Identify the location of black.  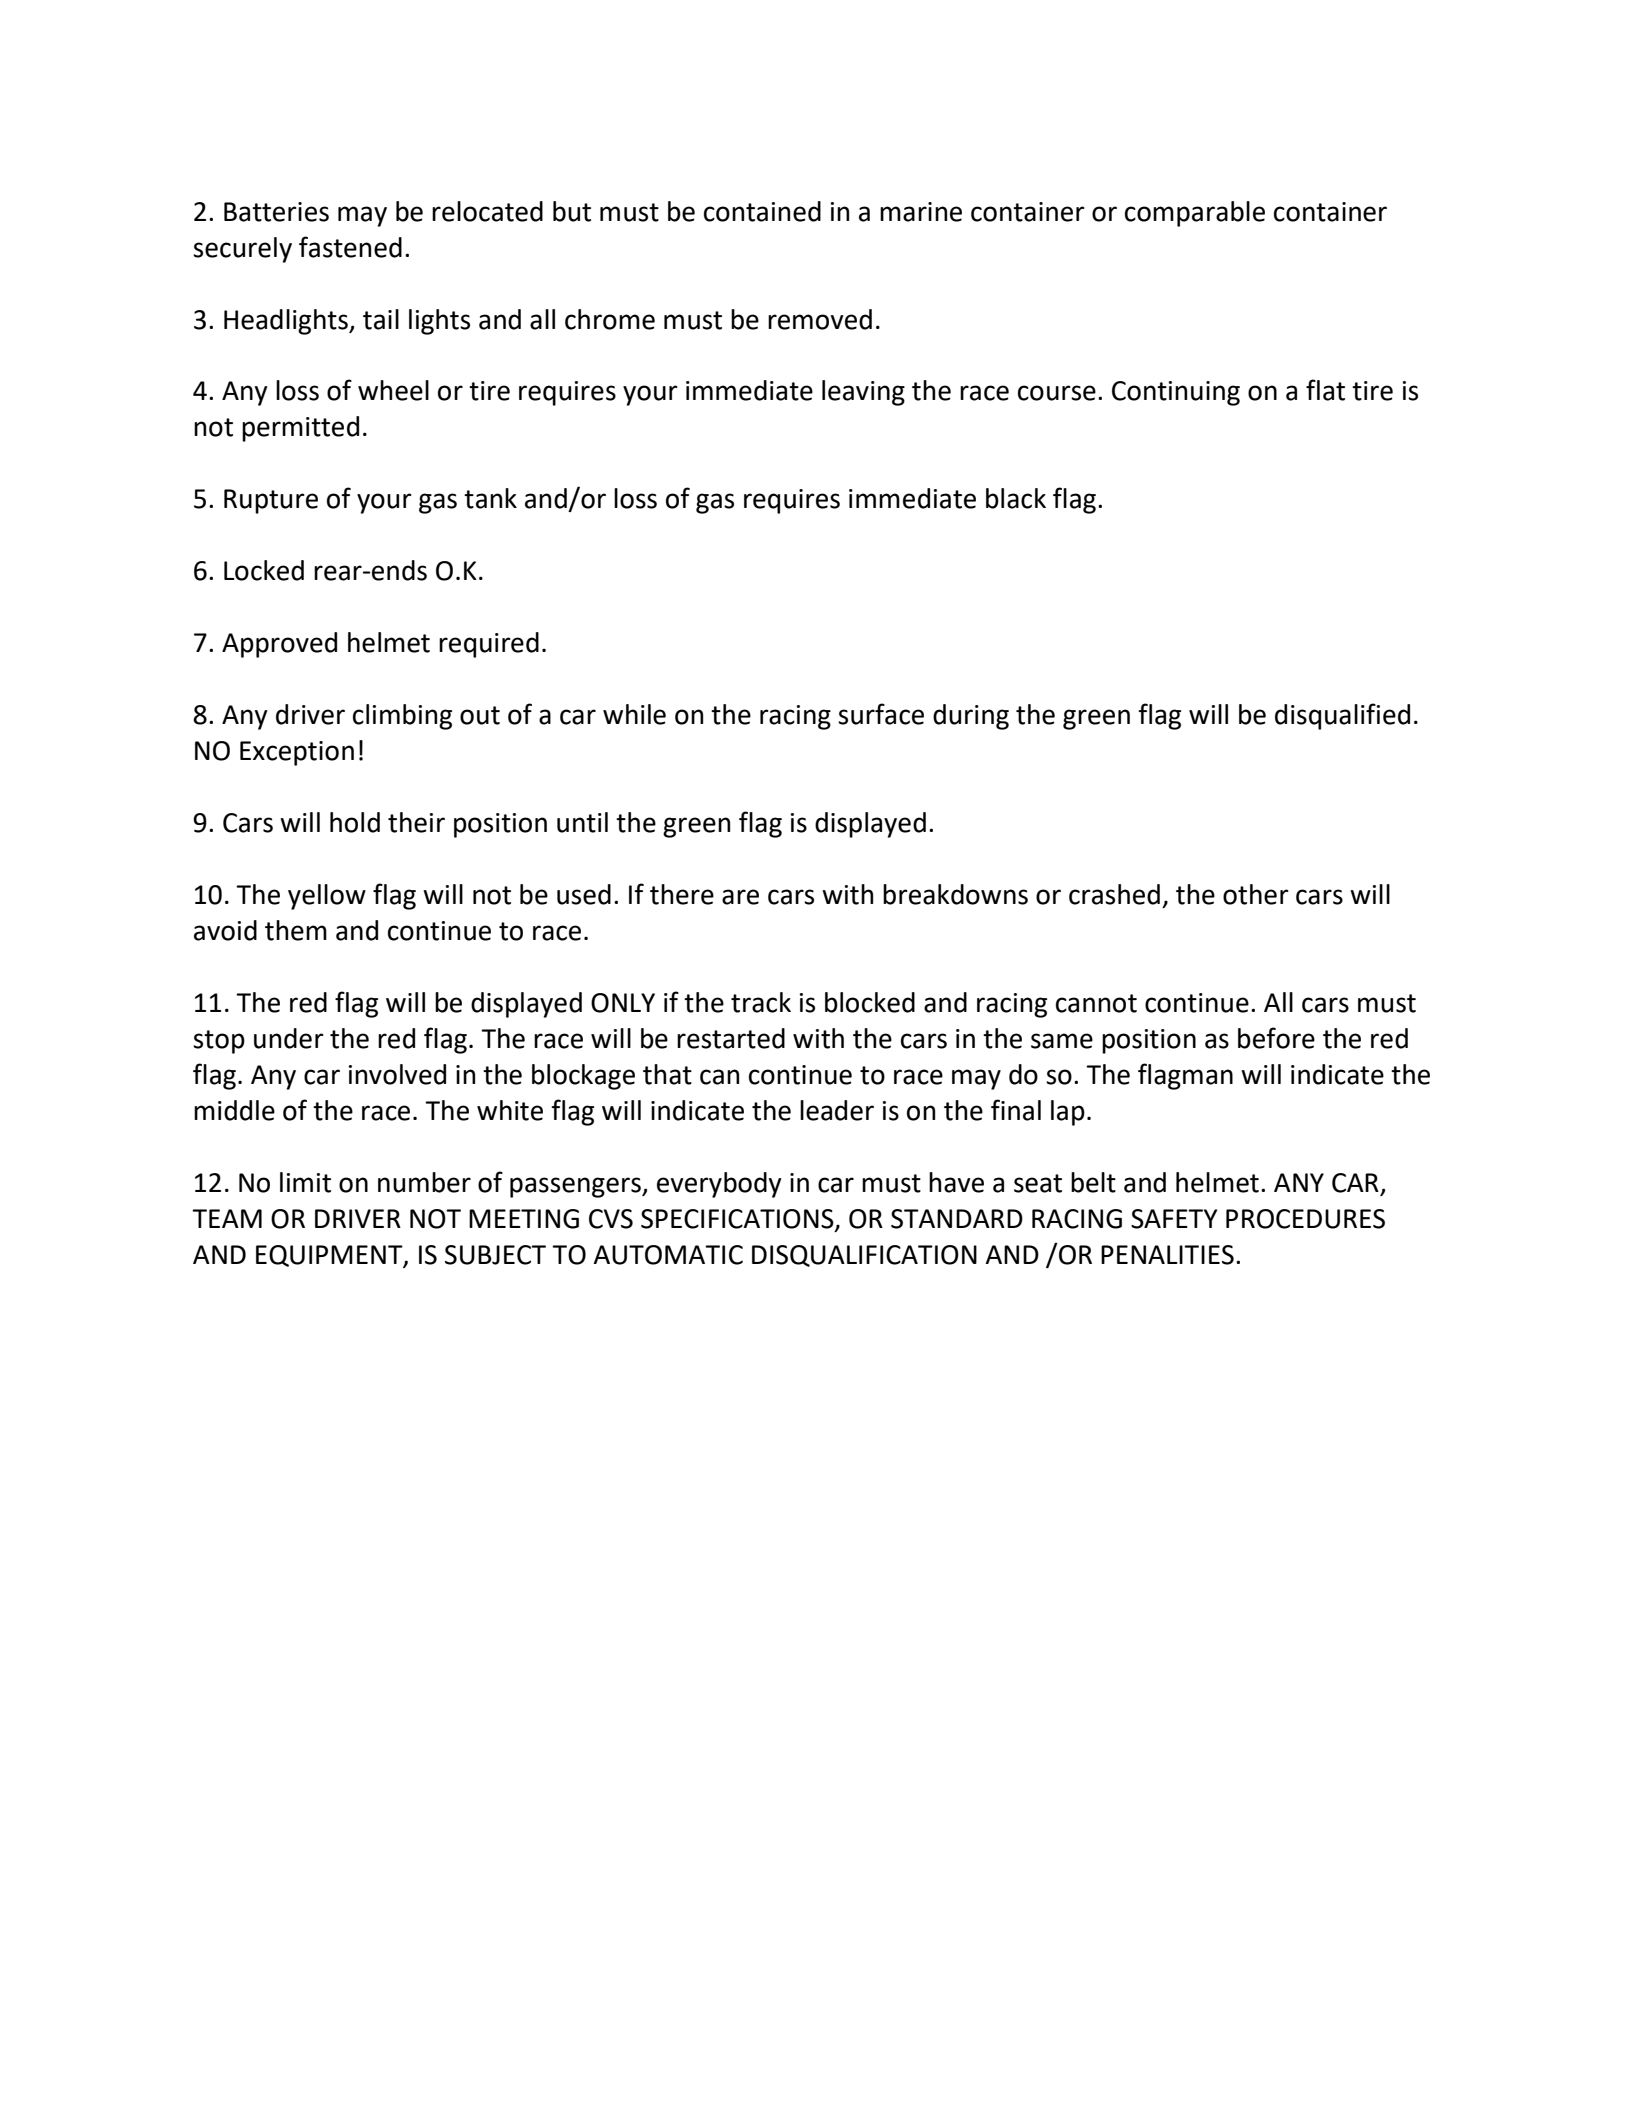
(1016, 498).
